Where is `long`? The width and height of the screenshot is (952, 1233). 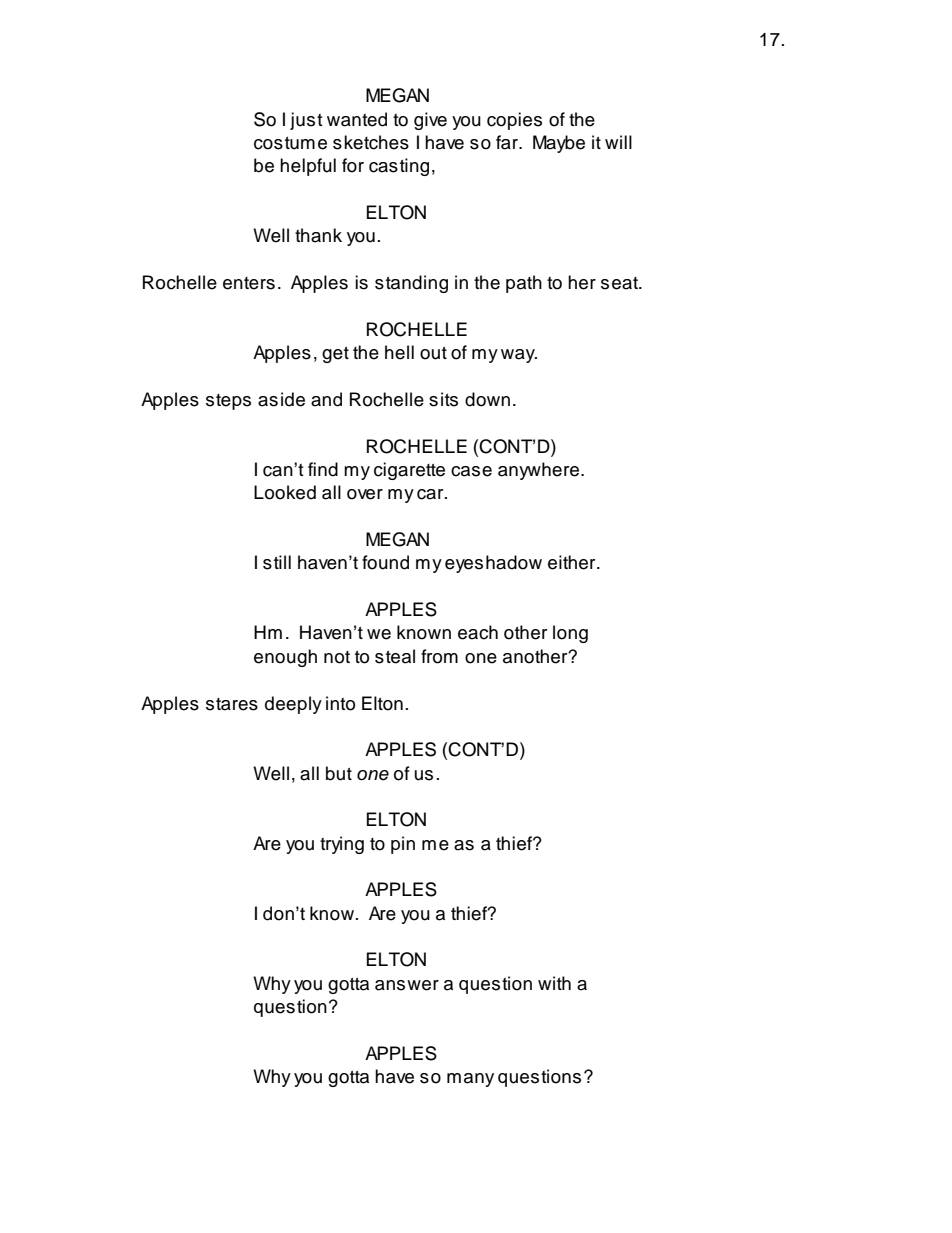 long is located at coordinates (570, 634).
